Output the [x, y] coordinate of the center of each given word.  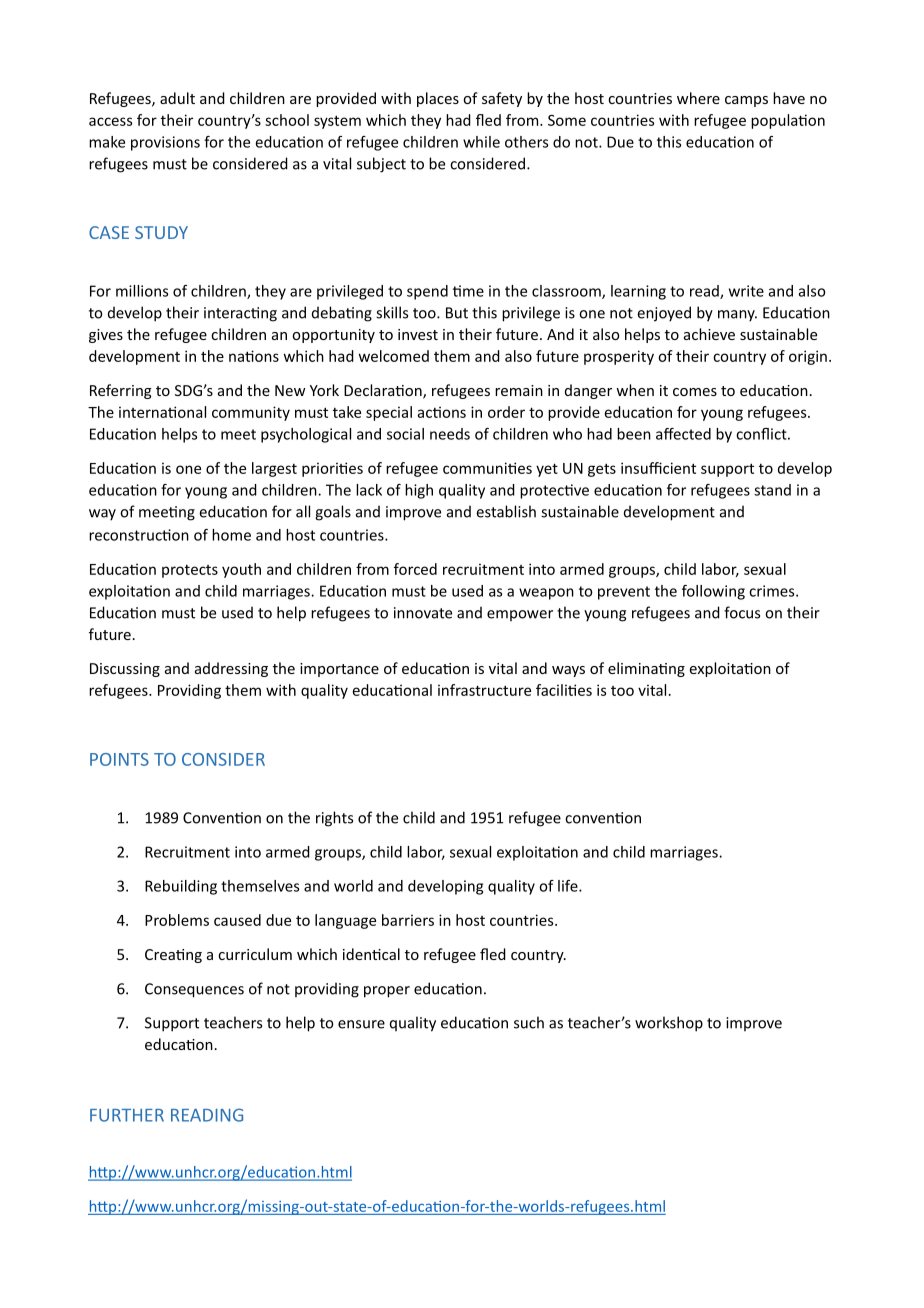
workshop [669, 1024]
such [529, 1022]
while [481, 142]
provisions [165, 143]
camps [746, 101]
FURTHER [127, 1115]
